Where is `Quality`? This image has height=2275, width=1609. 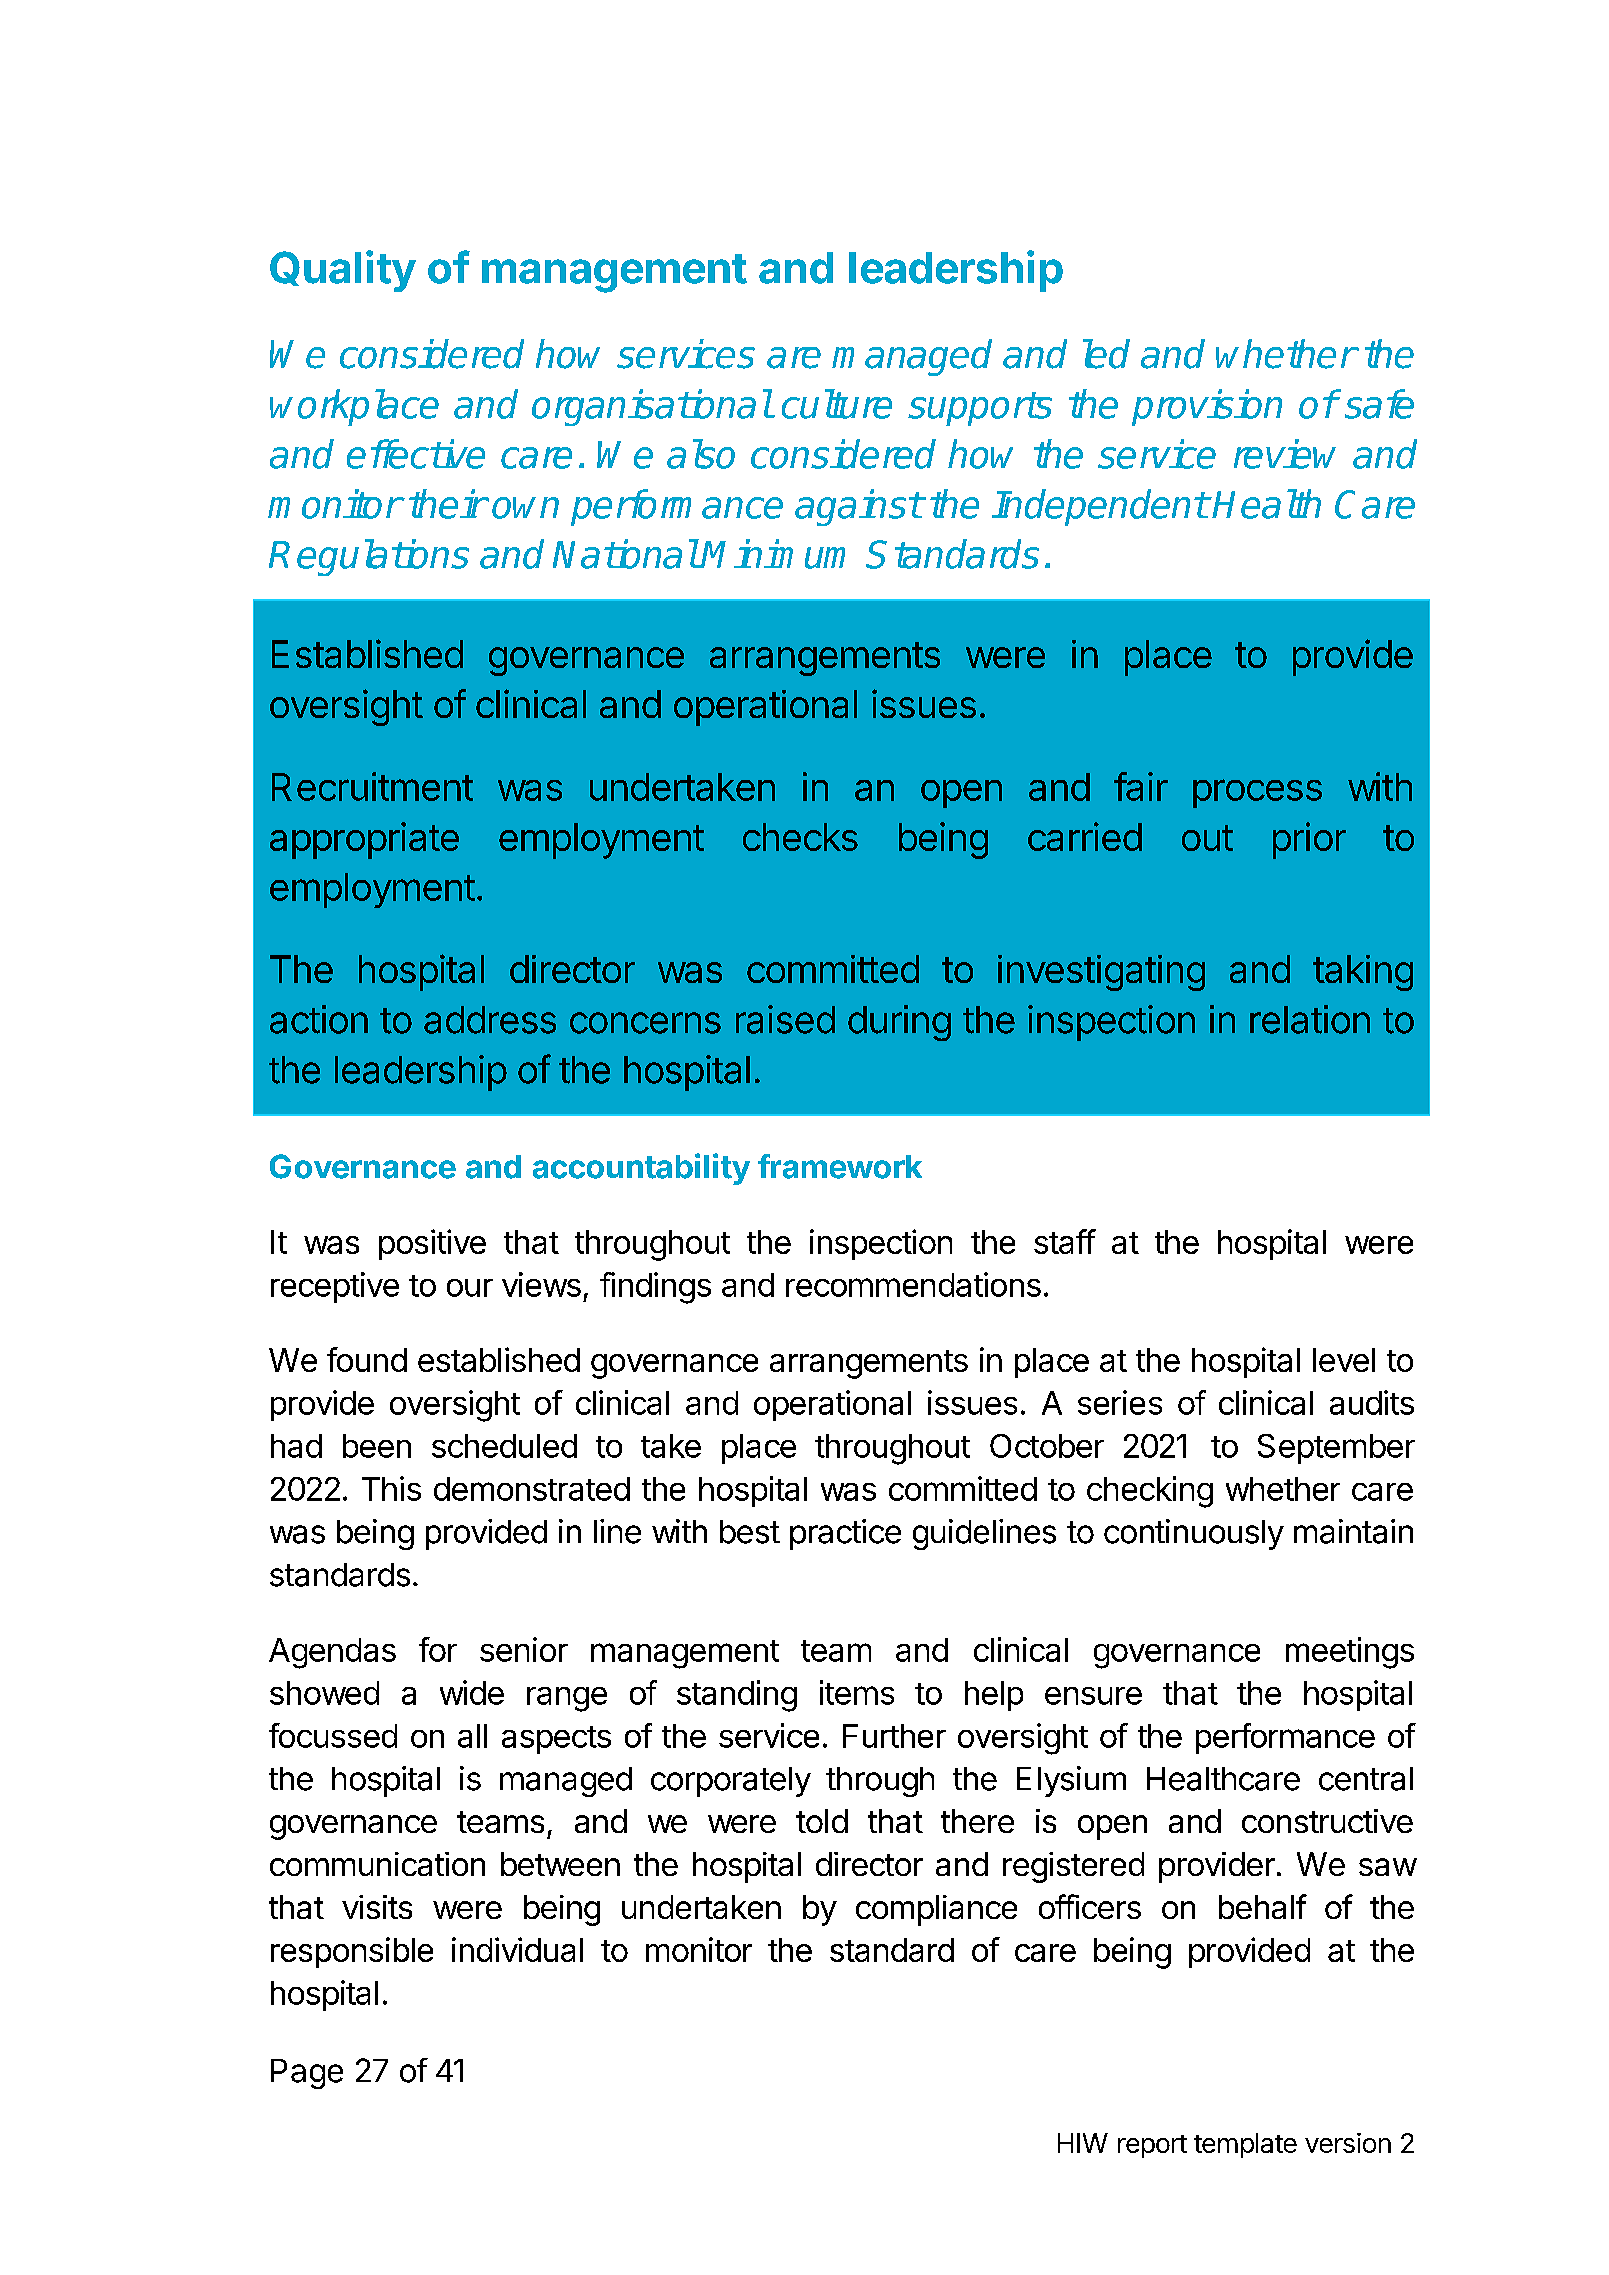
Quality is located at coordinates (343, 271).
